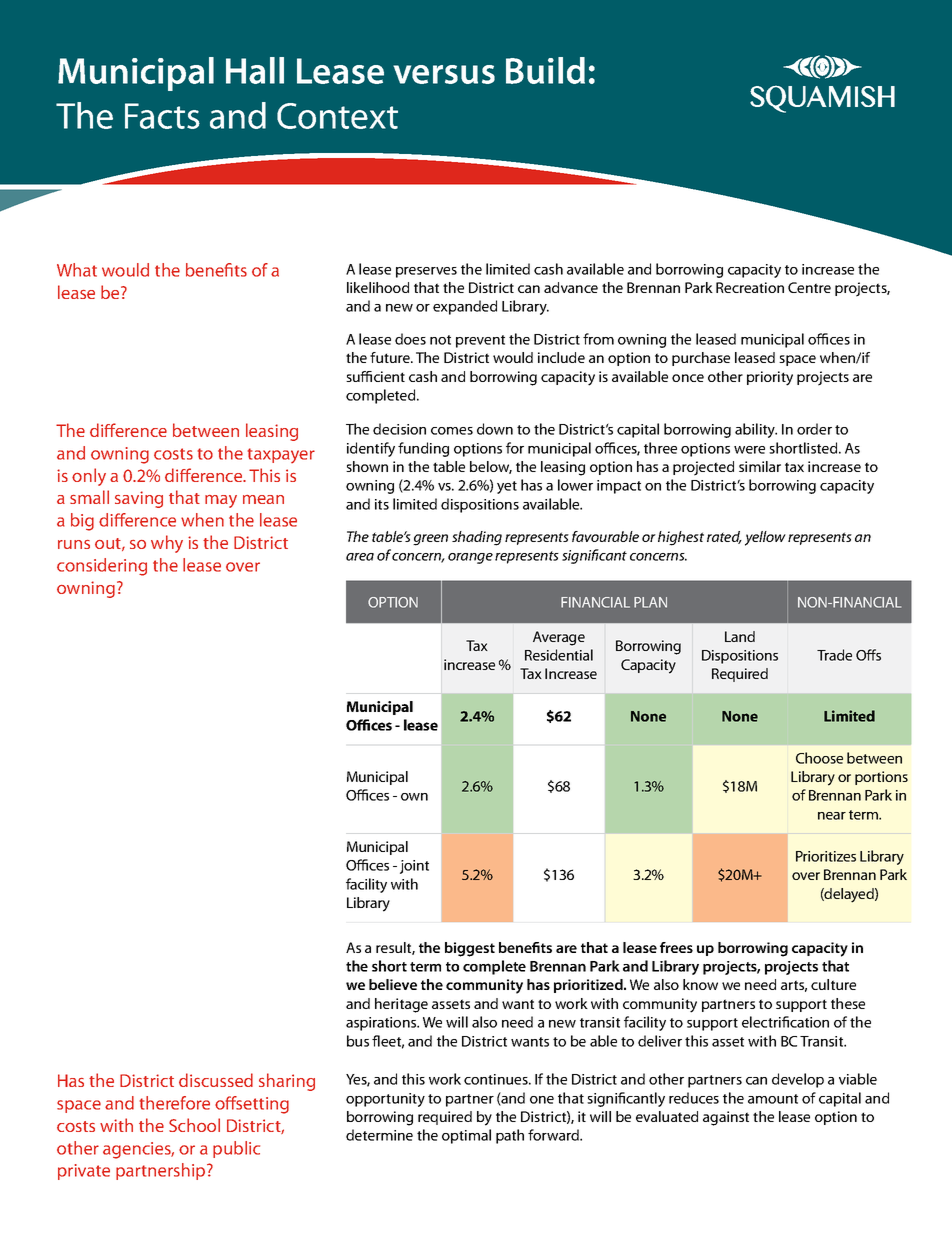 Image resolution: width=952 pixels, height=1233 pixels. Describe the element at coordinates (740, 636) in the screenshot. I see `Land` at that location.
